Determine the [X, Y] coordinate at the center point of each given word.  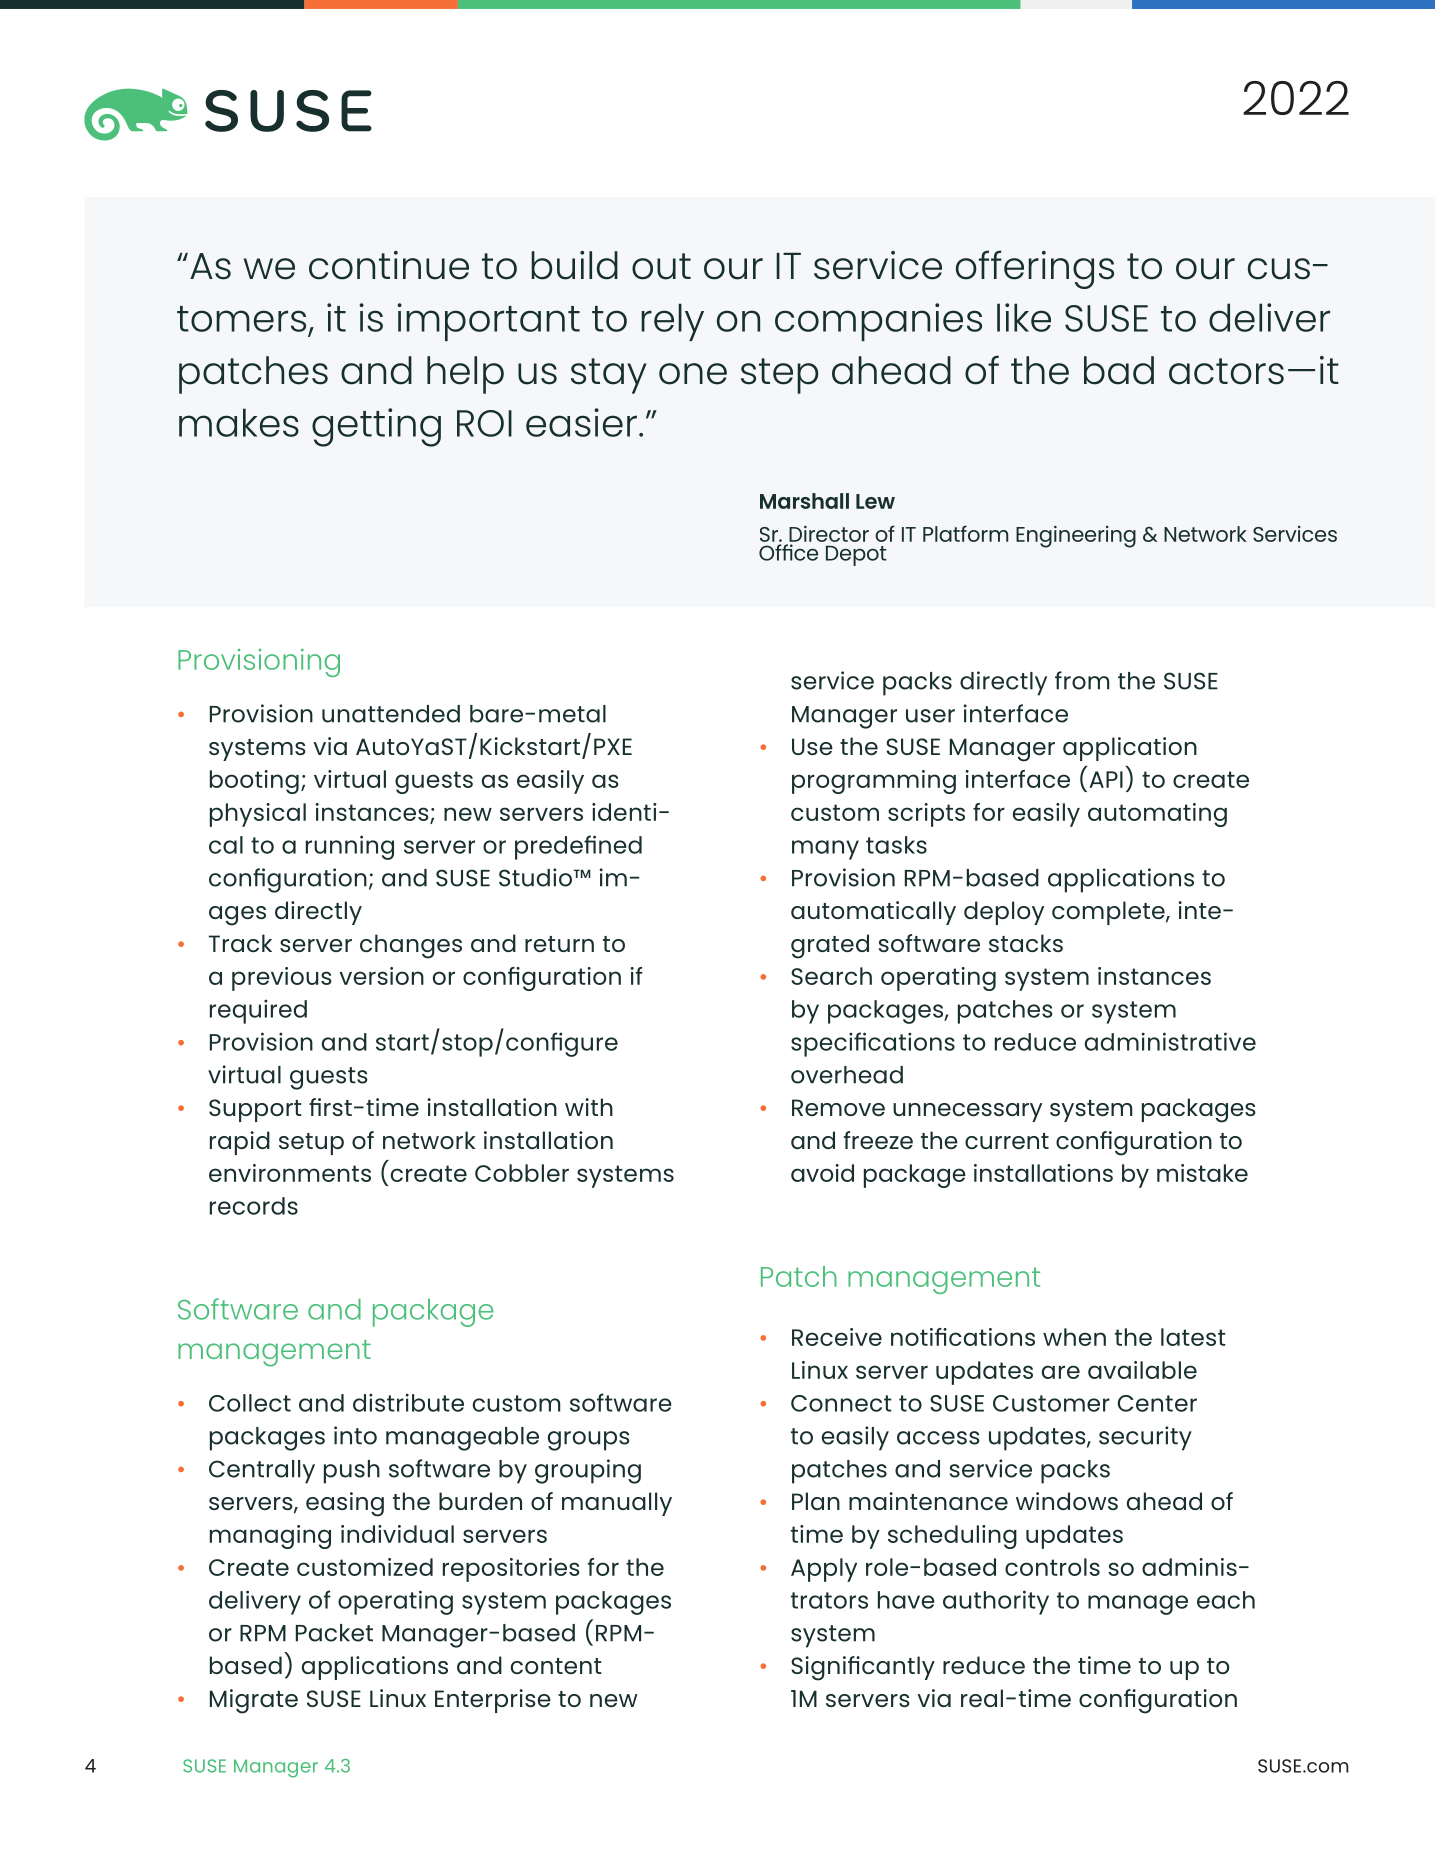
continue [389, 265]
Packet [334, 1633]
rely [672, 322]
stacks [1026, 943]
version [381, 976]
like [1024, 317]
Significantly [863, 1668]
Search [831, 976]
